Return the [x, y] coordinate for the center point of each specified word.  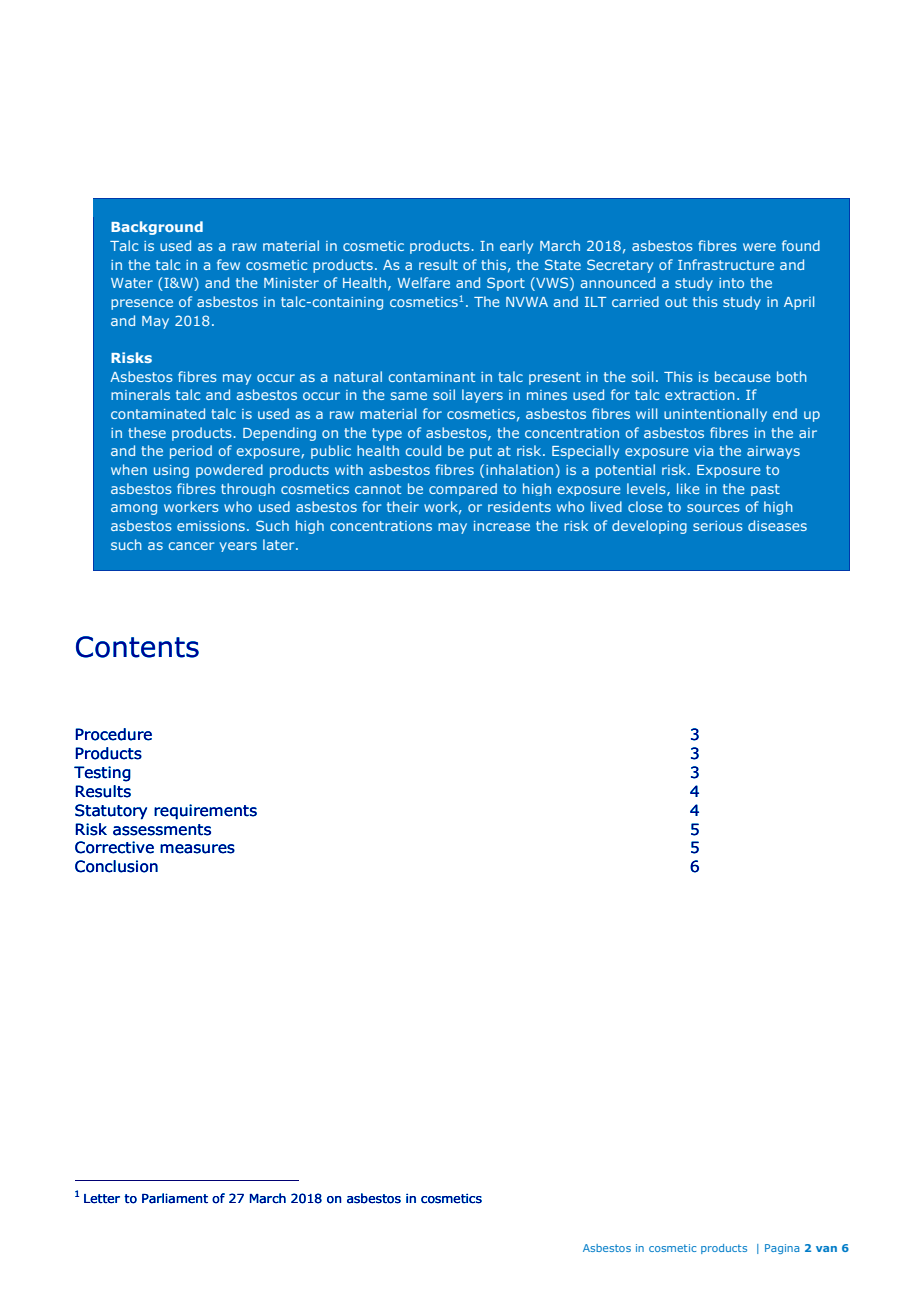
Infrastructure [726, 264]
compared [463, 489]
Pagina [782, 1249]
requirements [205, 812]
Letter [102, 1199]
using [171, 471]
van [826, 1249]
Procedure [113, 734]
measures [197, 849]
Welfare [424, 282]
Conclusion [116, 866]
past [765, 490]
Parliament [175, 1198]
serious [718, 526]
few [228, 264]
